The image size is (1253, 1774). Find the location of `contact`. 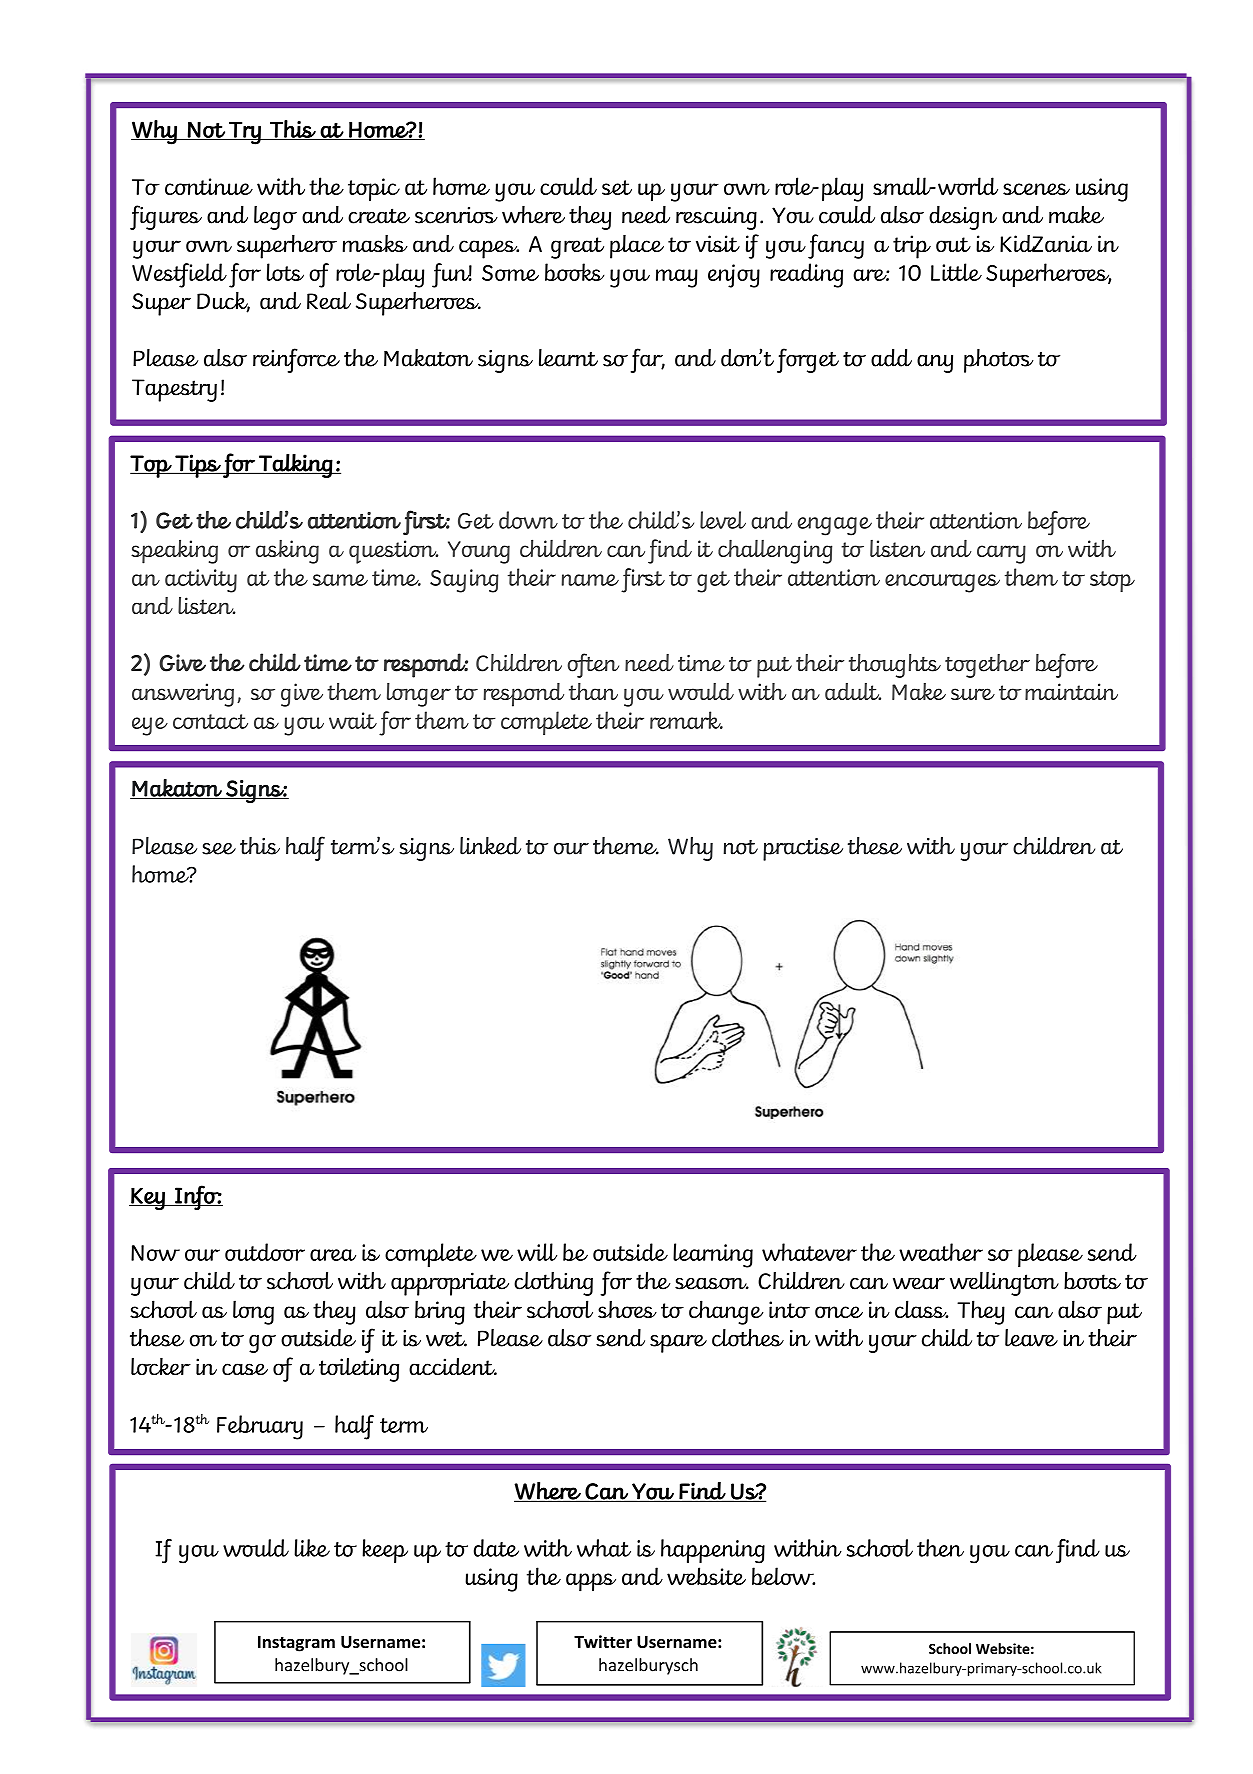

contact is located at coordinates (210, 721).
